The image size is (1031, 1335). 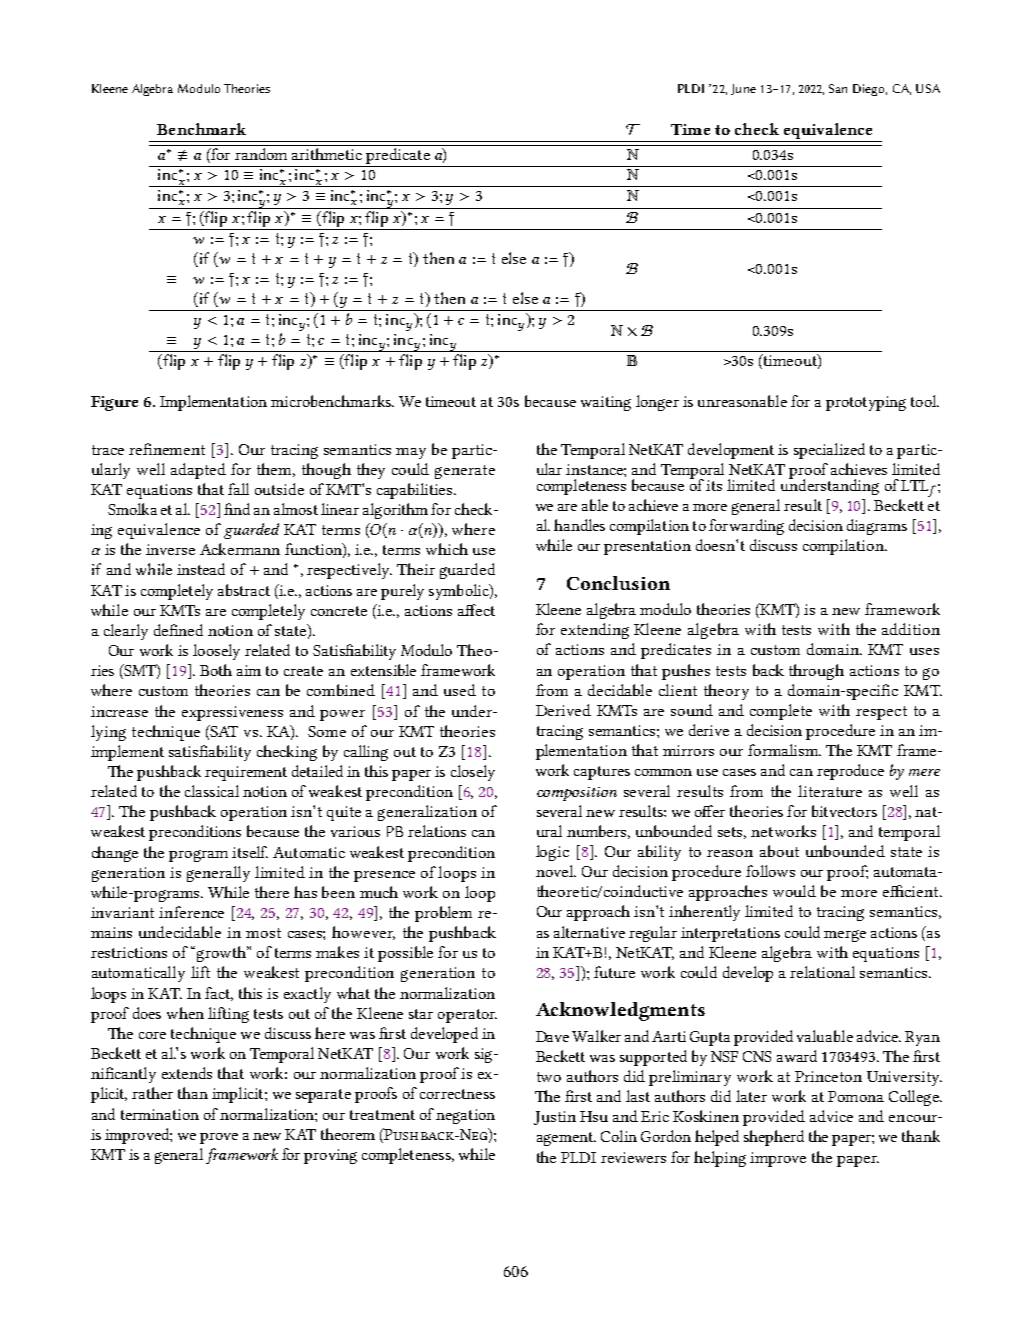 What do you see at coordinates (830, 791) in the screenshot?
I see `literature` at bounding box center [830, 791].
